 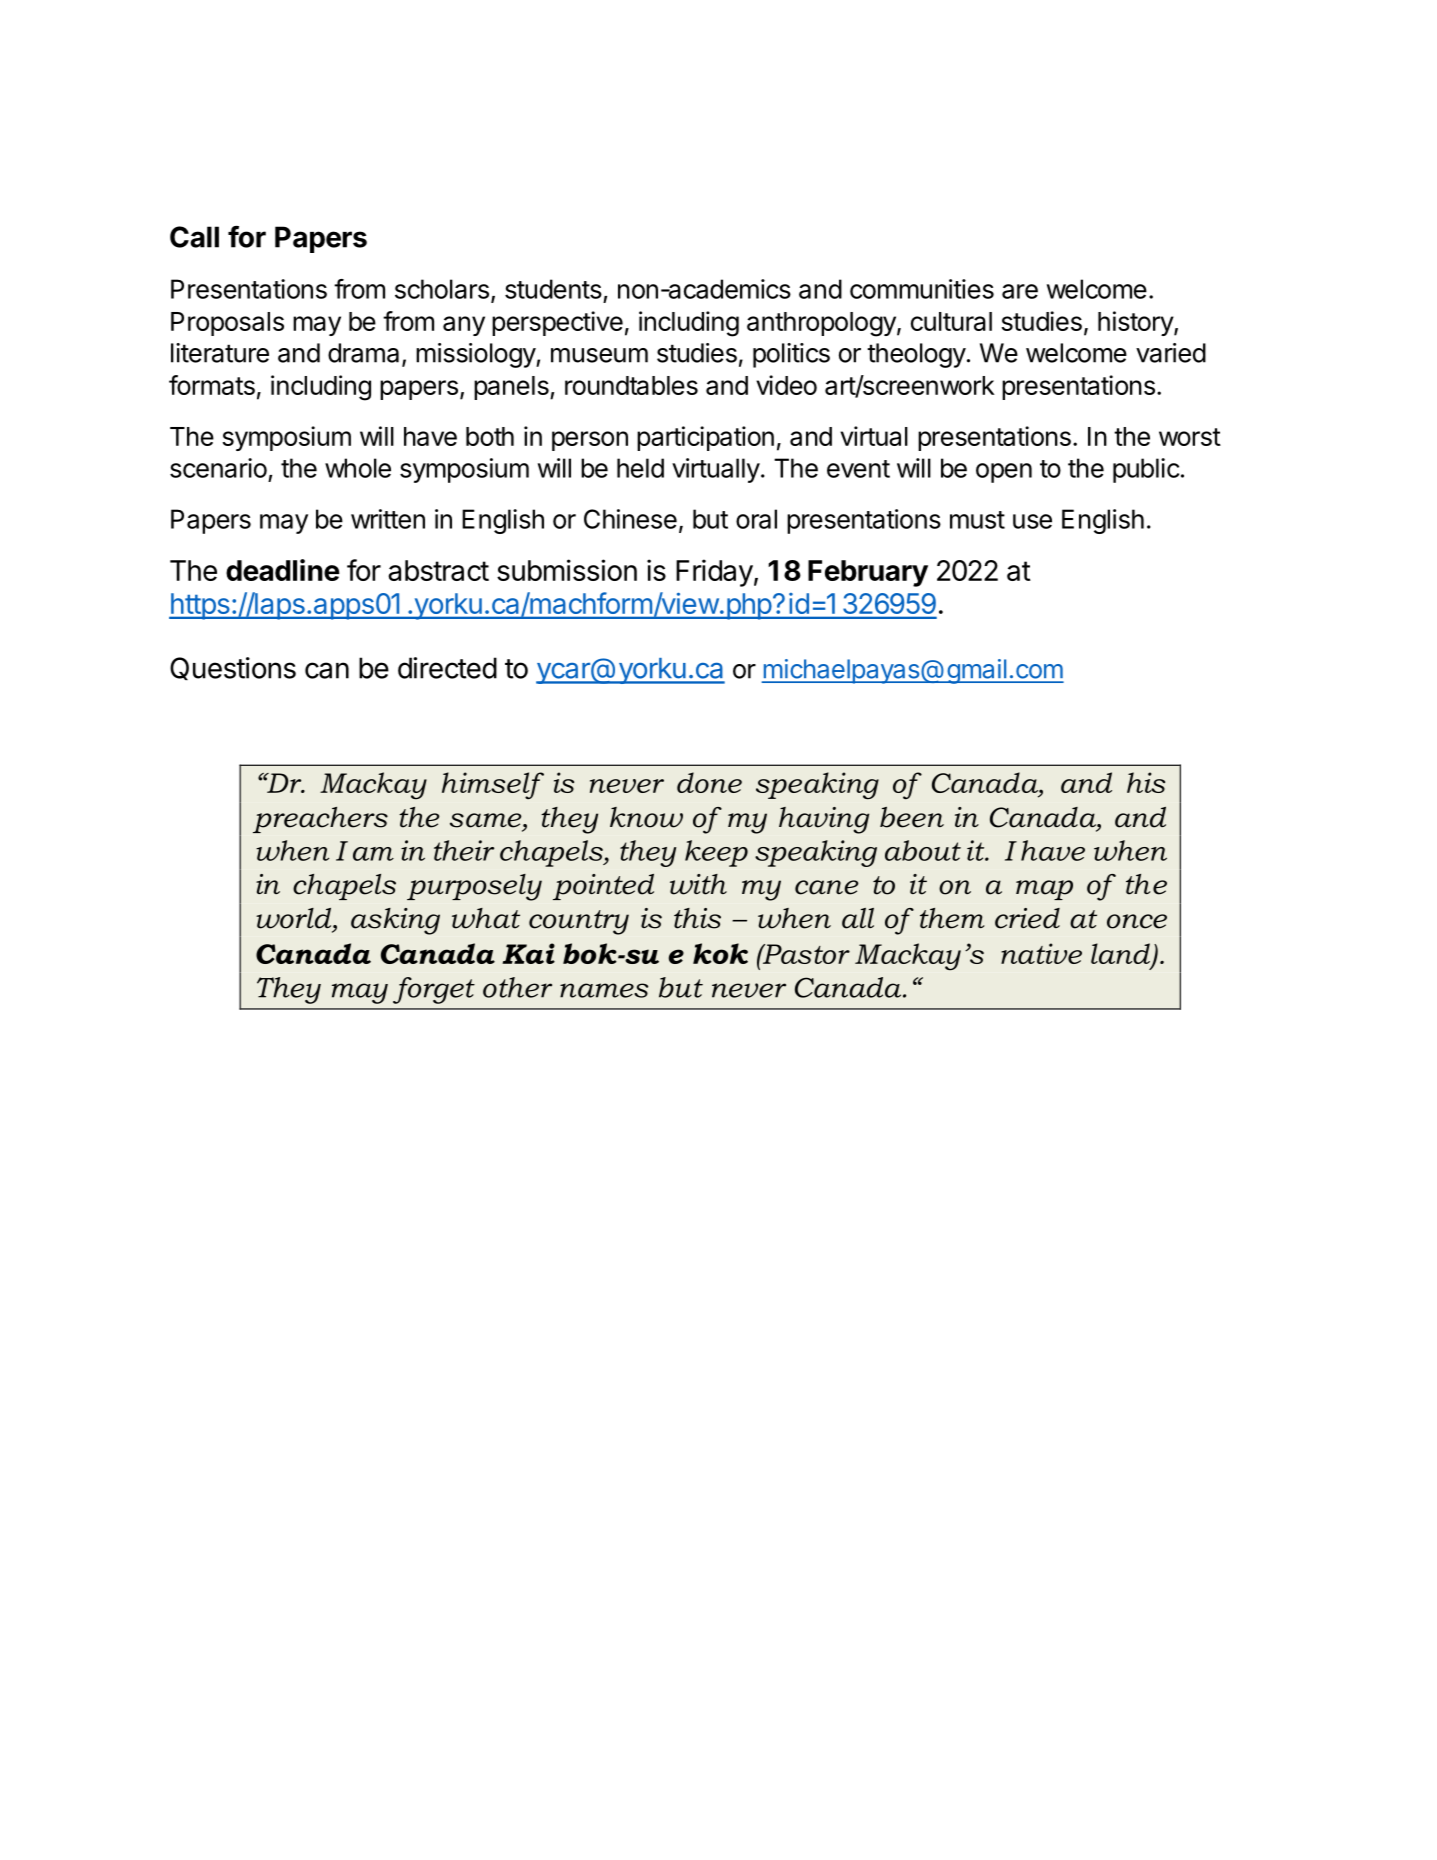 What do you see at coordinates (434, 990) in the screenshot?
I see `forget` at bounding box center [434, 990].
